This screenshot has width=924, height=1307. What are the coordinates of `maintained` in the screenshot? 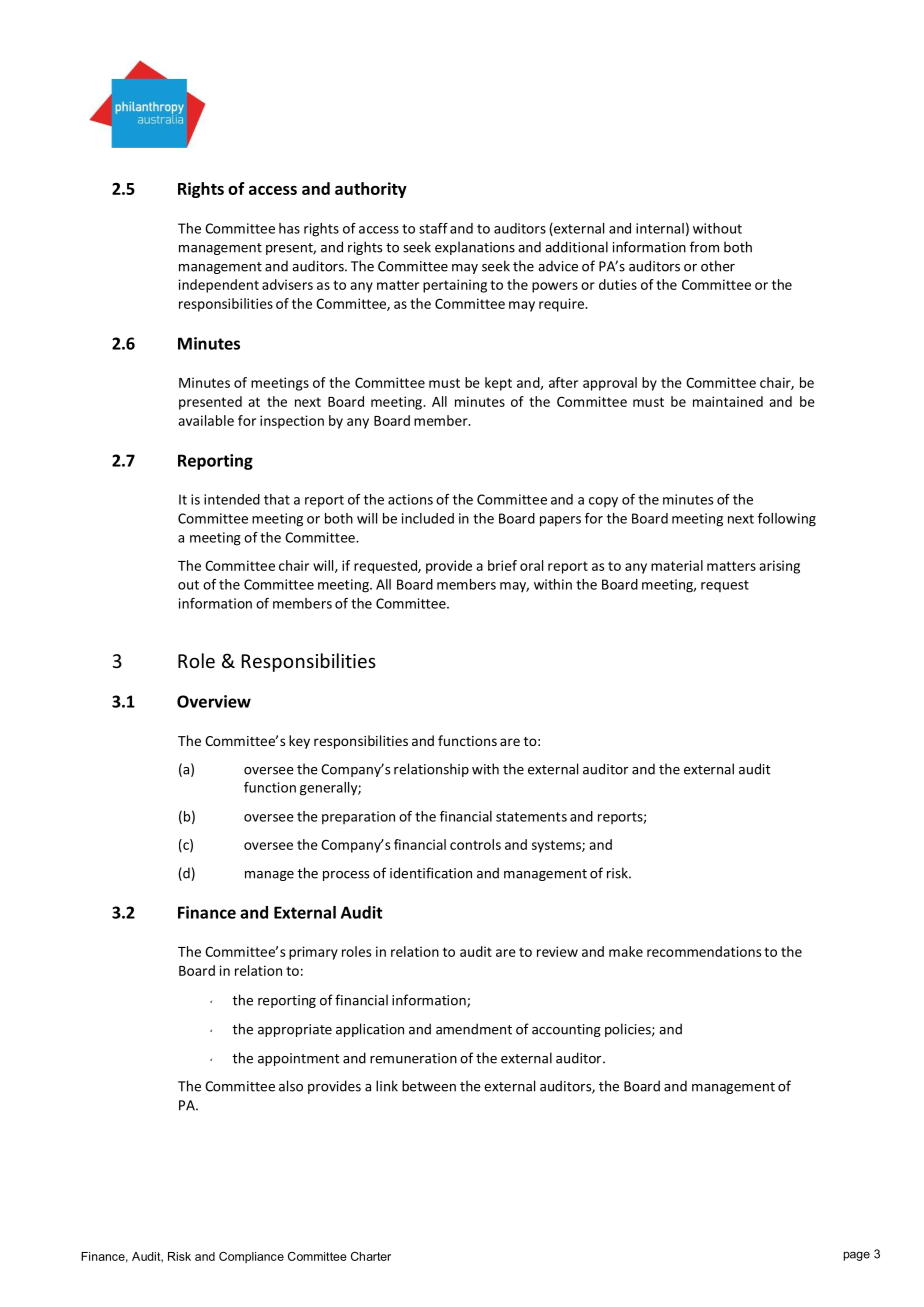 It's located at (728, 401).
